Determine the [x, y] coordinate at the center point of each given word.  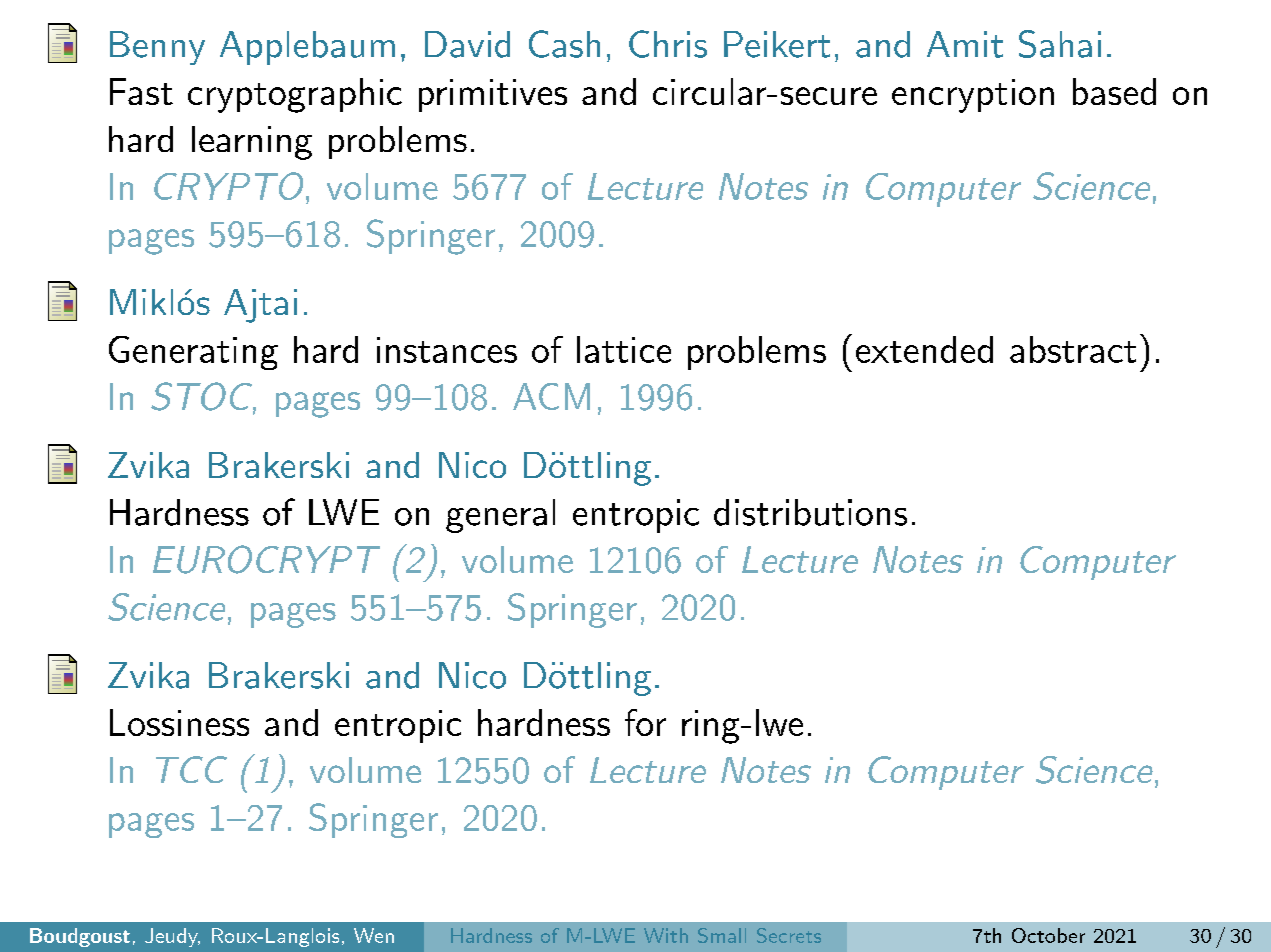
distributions [810, 512]
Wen [374, 935]
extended [924, 349]
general [500, 516]
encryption [973, 96]
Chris [668, 44]
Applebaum [307, 48]
